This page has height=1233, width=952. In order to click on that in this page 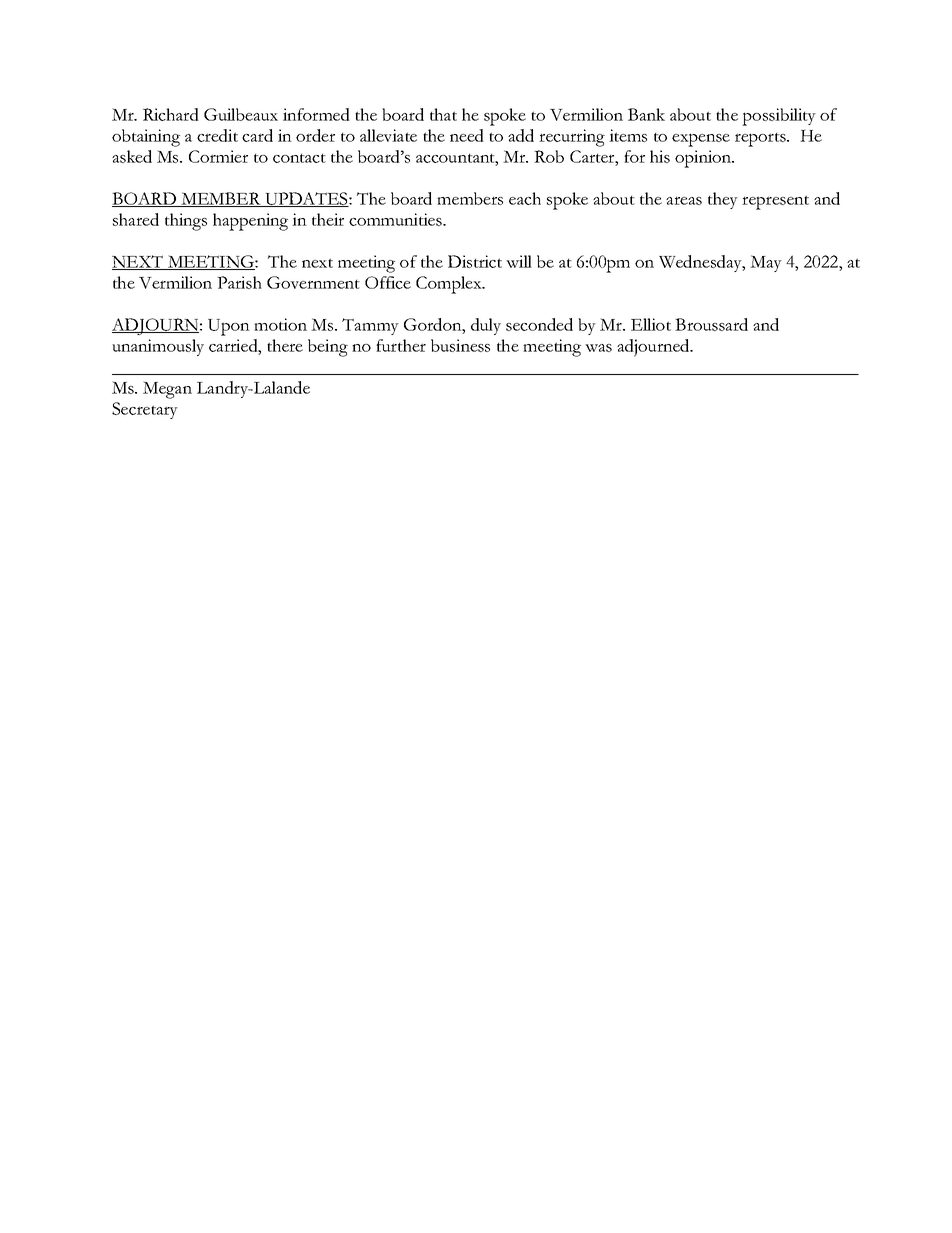, I will do `click(443, 114)`.
